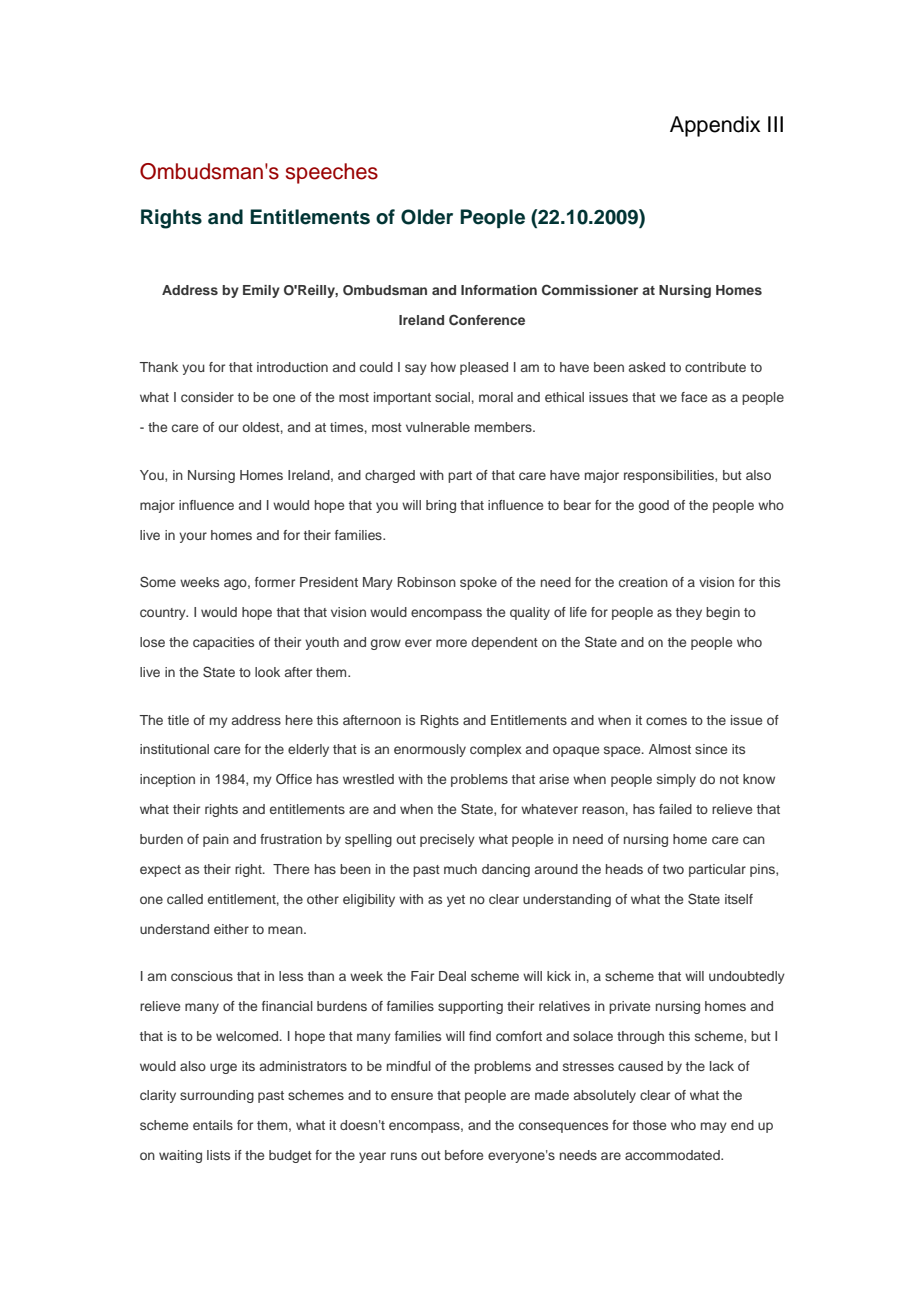 This screenshot has height=1308, width=924. What do you see at coordinates (332, 173) in the screenshot?
I see `speeches` at bounding box center [332, 173].
